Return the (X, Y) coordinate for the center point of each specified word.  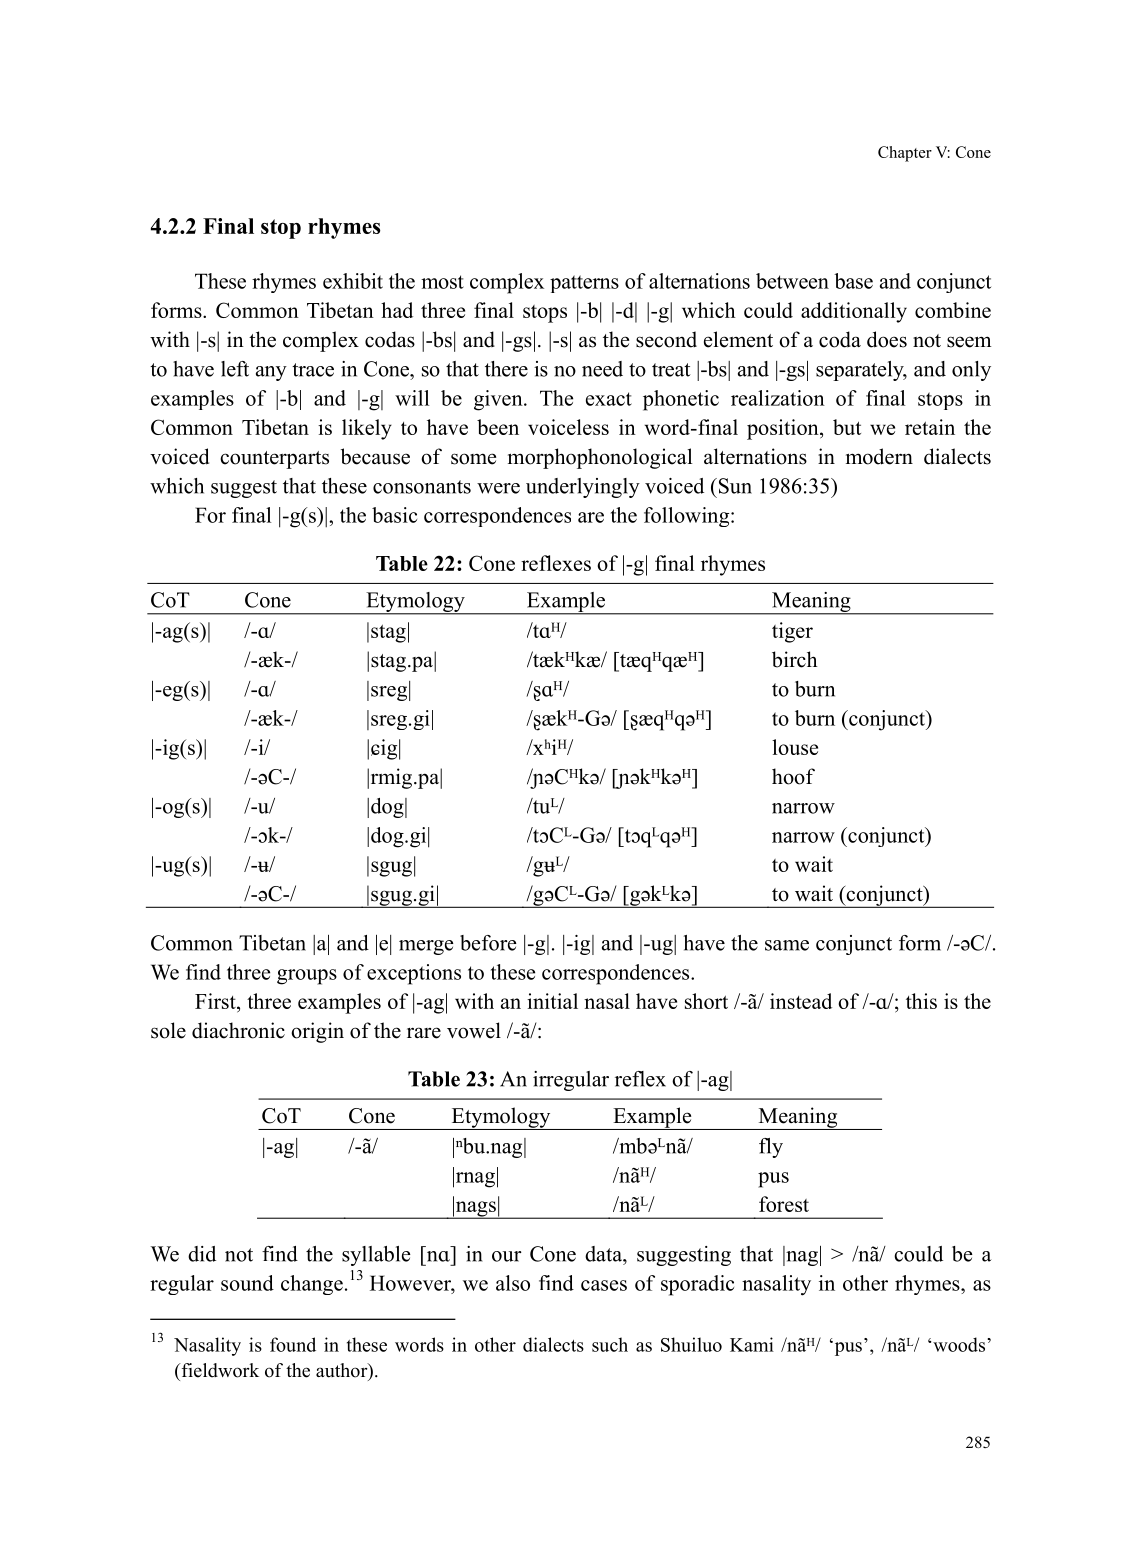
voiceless (568, 427)
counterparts (274, 460)
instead (801, 1001)
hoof (793, 776)
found (293, 1344)
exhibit (353, 281)
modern (879, 456)
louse (795, 747)
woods (959, 1344)
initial (552, 1001)
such (610, 1344)
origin (317, 1032)
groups (307, 977)
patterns (584, 284)
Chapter (905, 154)
